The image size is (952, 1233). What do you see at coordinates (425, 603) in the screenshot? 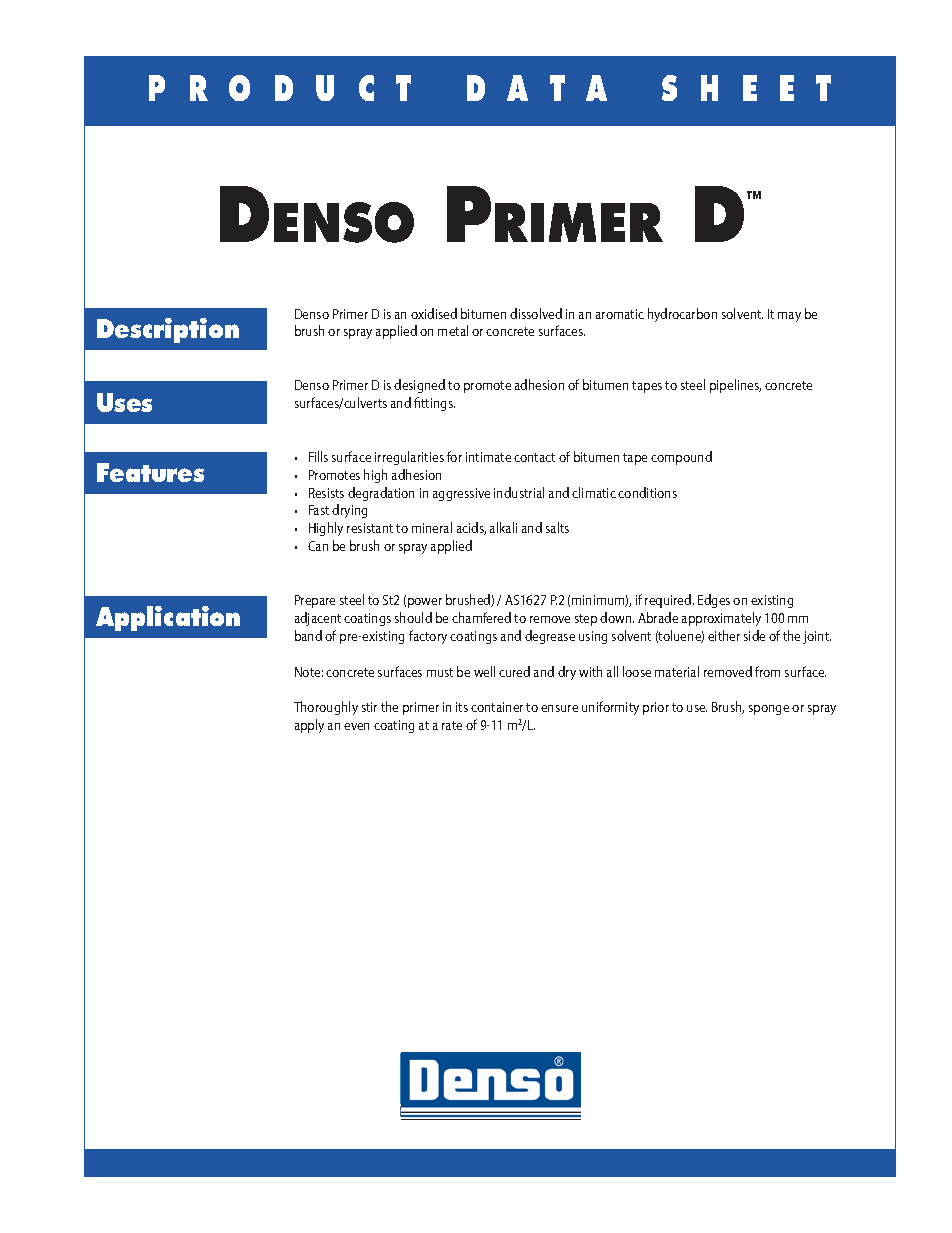
I see `power` at bounding box center [425, 603].
